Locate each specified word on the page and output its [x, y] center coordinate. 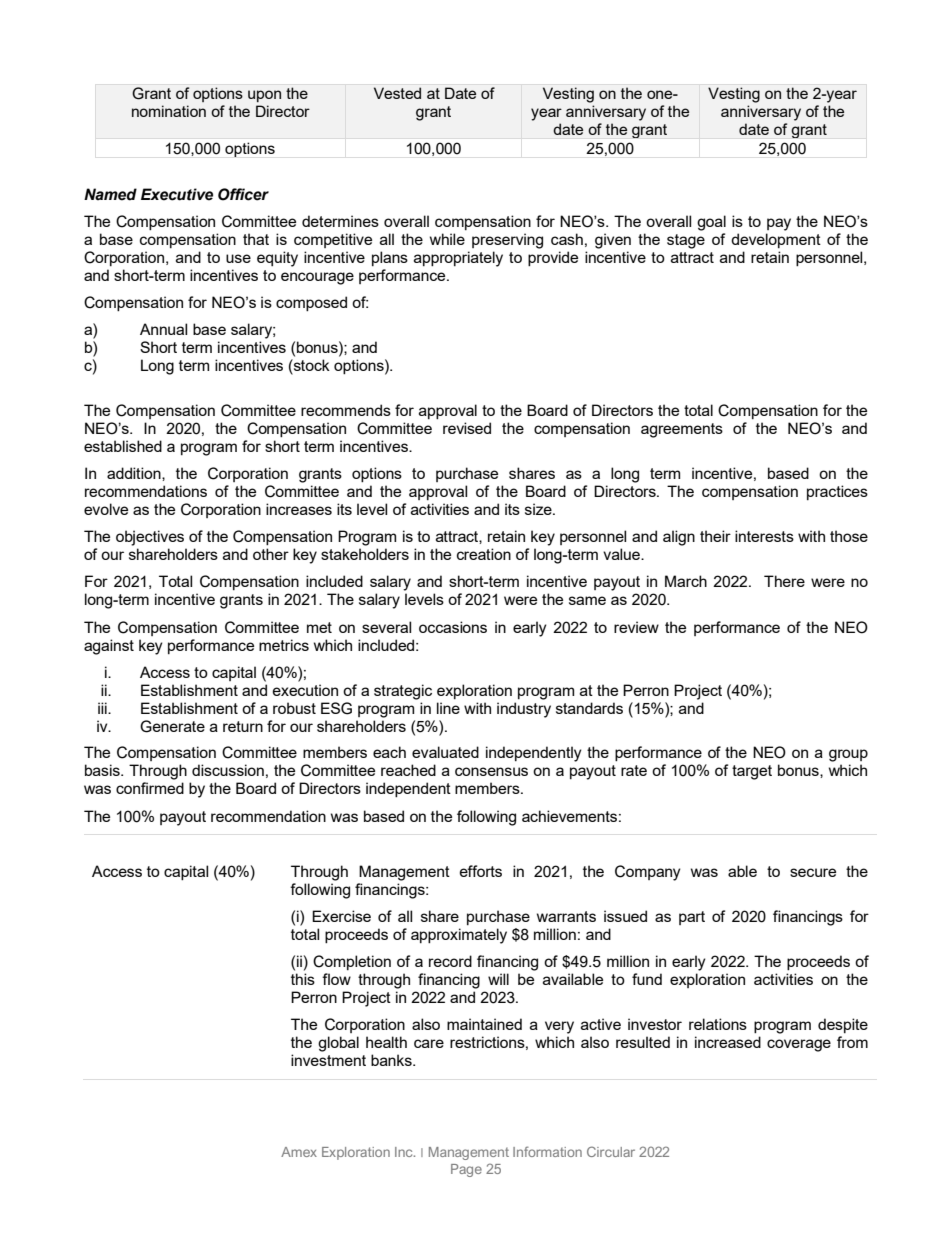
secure [813, 872]
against [109, 647]
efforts [481, 871]
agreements [682, 430]
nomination [169, 111]
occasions [453, 627]
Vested [397, 93]
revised [467, 428]
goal [711, 223]
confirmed [150, 788]
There [784, 581]
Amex [299, 1152]
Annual [163, 329]
